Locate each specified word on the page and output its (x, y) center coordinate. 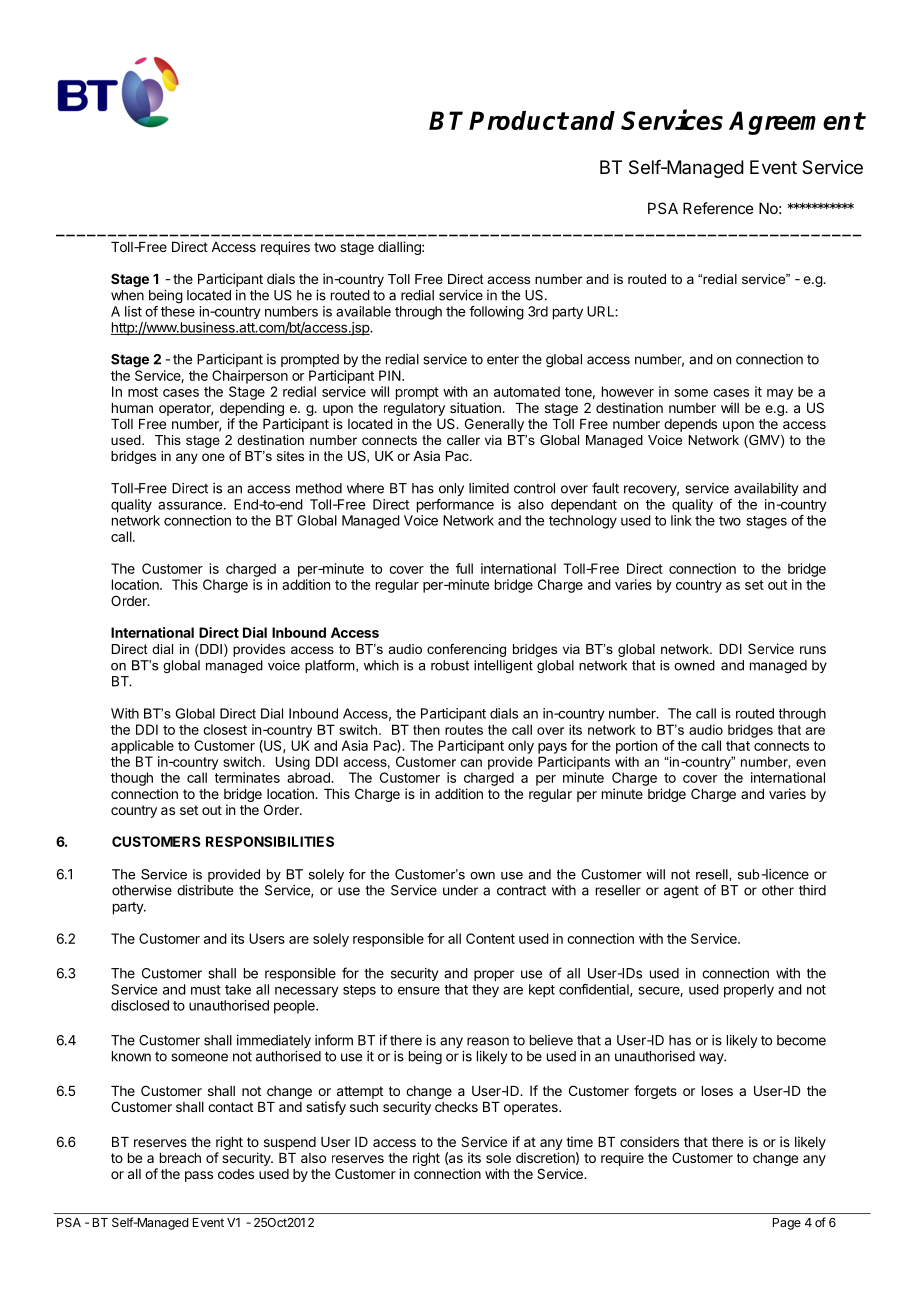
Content (490, 938)
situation (476, 407)
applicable (142, 747)
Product (518, 120)
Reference (718, 208)
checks (456, 1107)
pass (199, 1176)
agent (681, 892)
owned (694, 665)
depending (252, 410)
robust (450, 665)
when (127, 295)
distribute (205, 890)
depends (690, 425)
